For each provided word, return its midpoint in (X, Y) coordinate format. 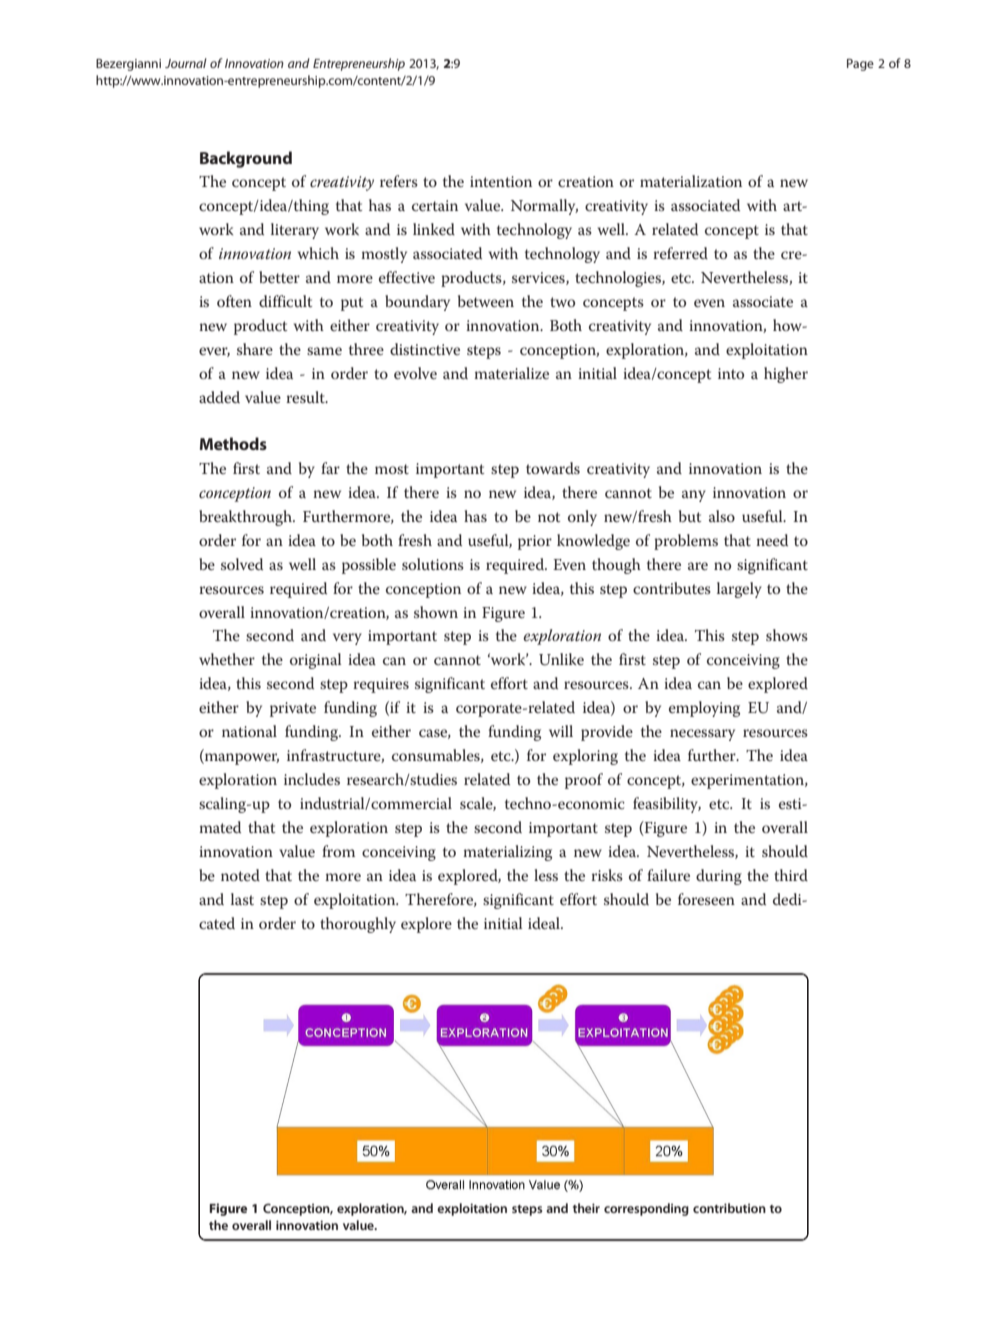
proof (584, 781)
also (722, 516)
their (586, 1208)
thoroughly (358, 925)
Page (860, 65)
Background (246, 159)
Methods (233, 443)
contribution (729, 1208)
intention (501, 181)
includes (312, 779)
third (791, 875)
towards (553, 468)
